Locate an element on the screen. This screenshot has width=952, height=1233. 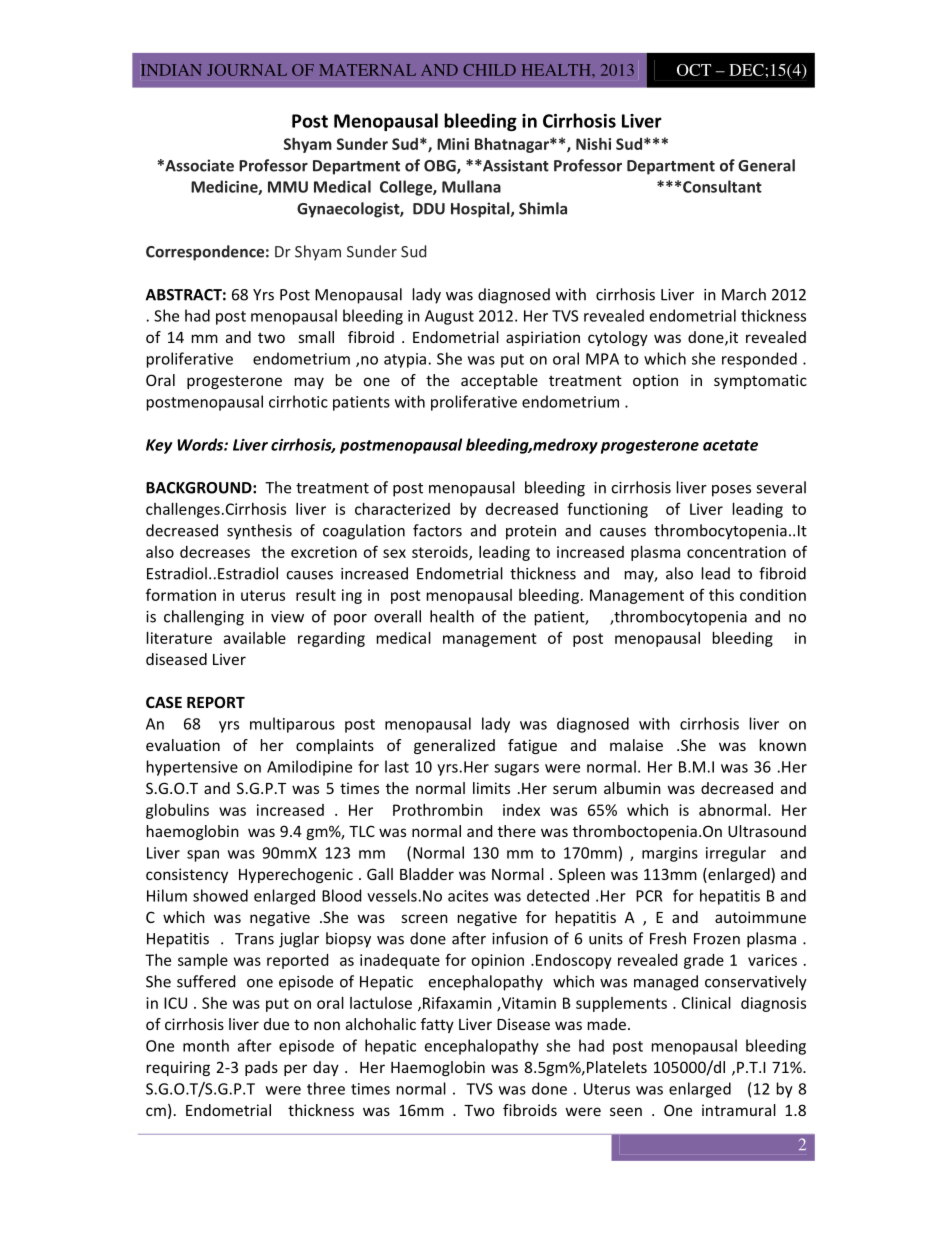
malaise is located at coordinates (636, 745).
